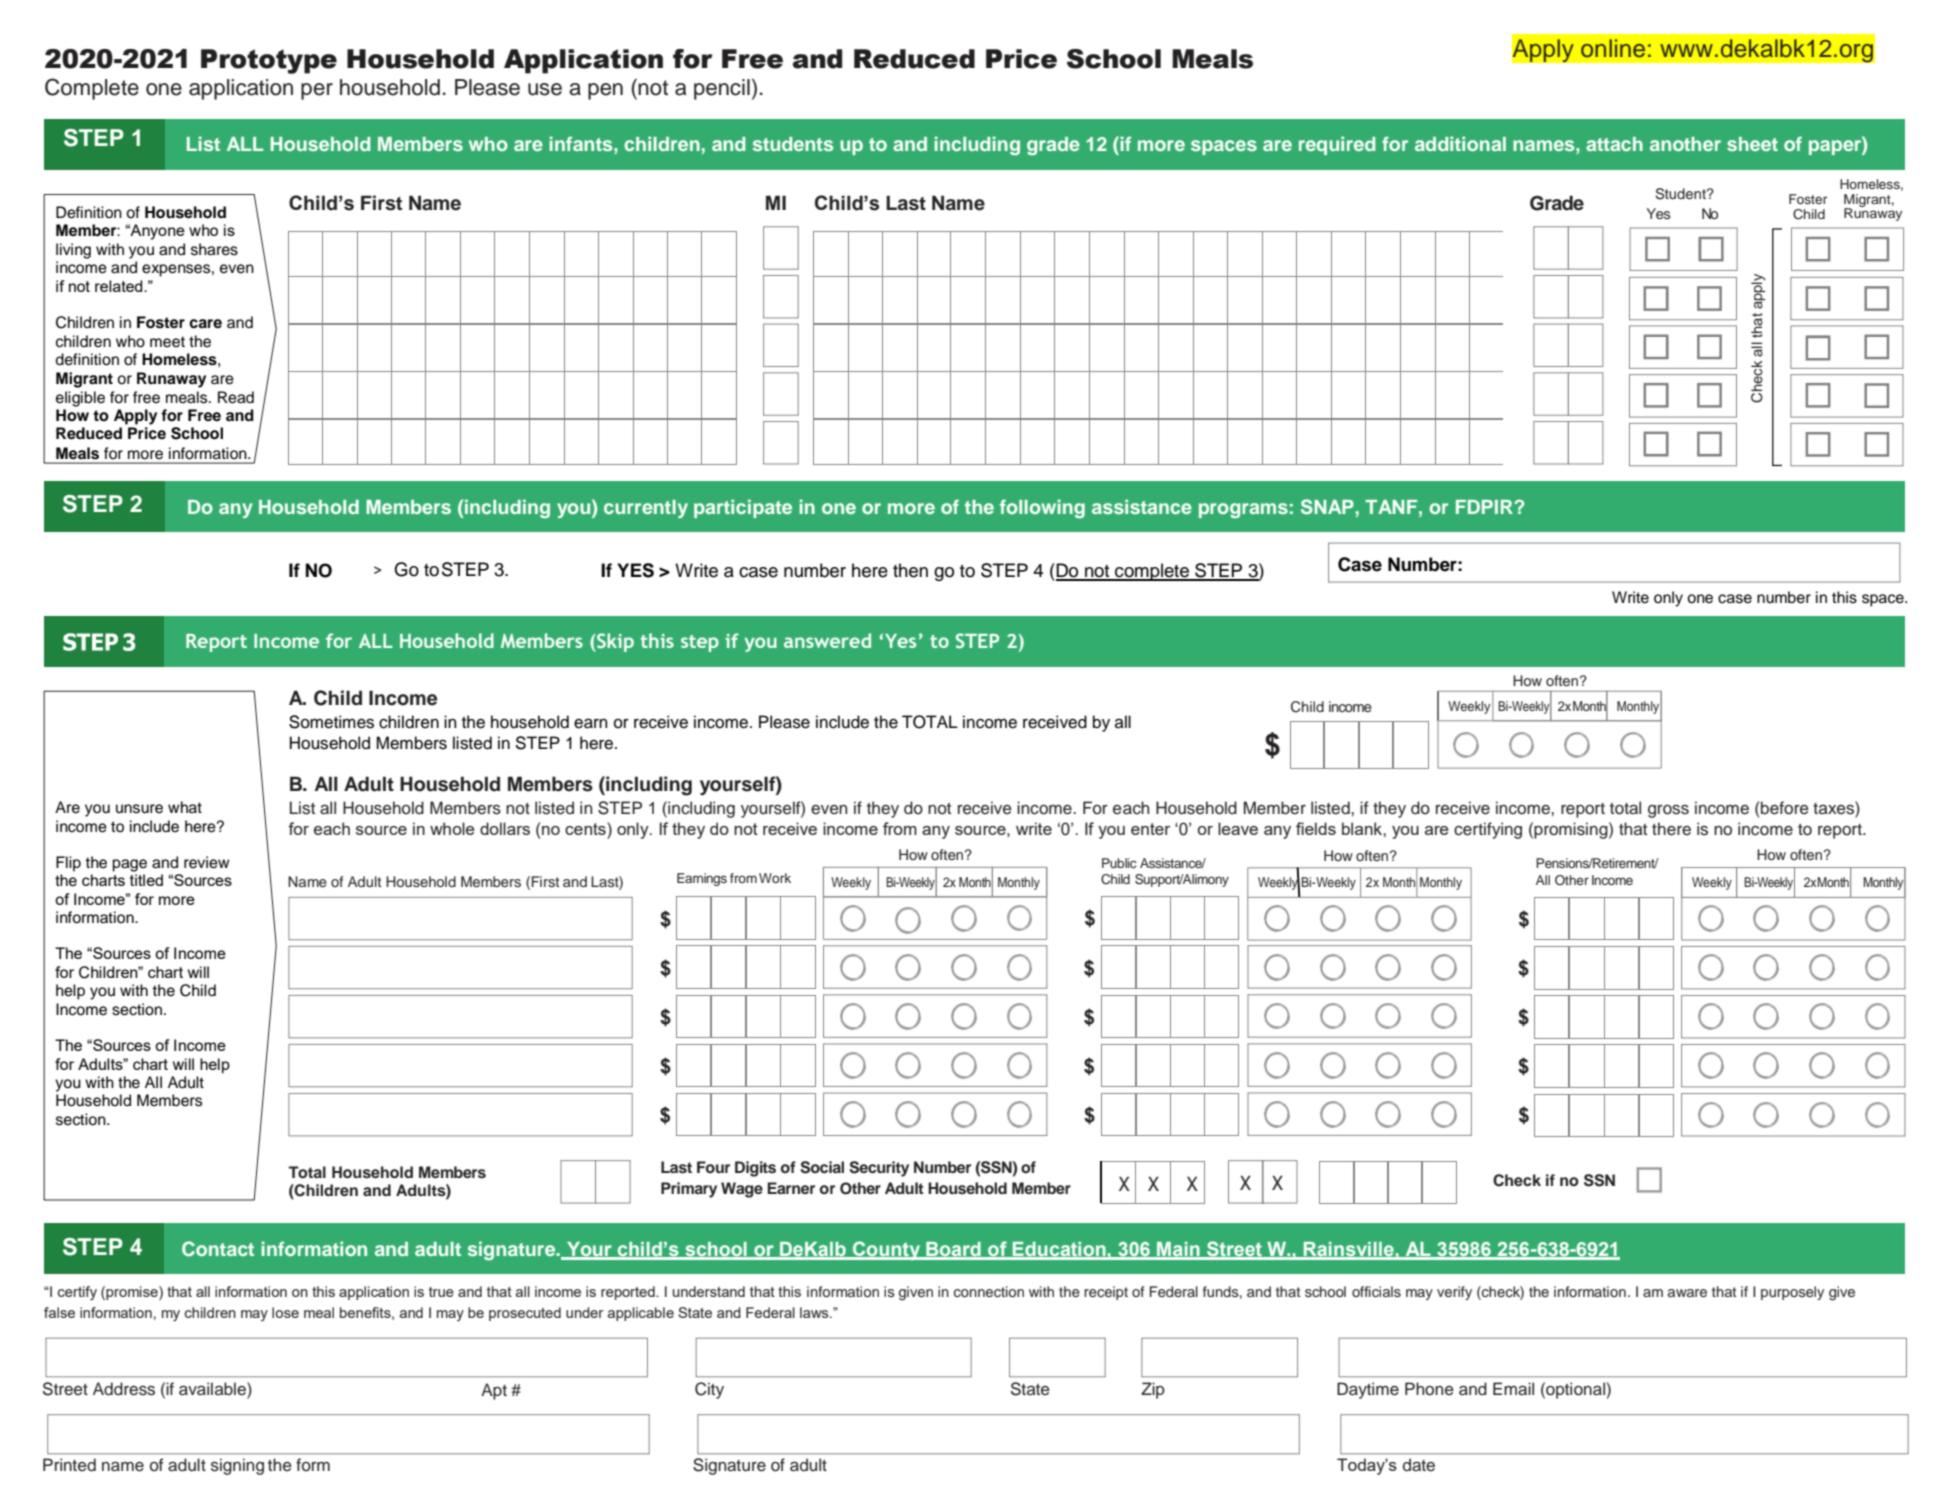 This document has width=1949, height=1506. Describe the element at coordinates (1687, 1293) in the document. I see `aware` at that location.
